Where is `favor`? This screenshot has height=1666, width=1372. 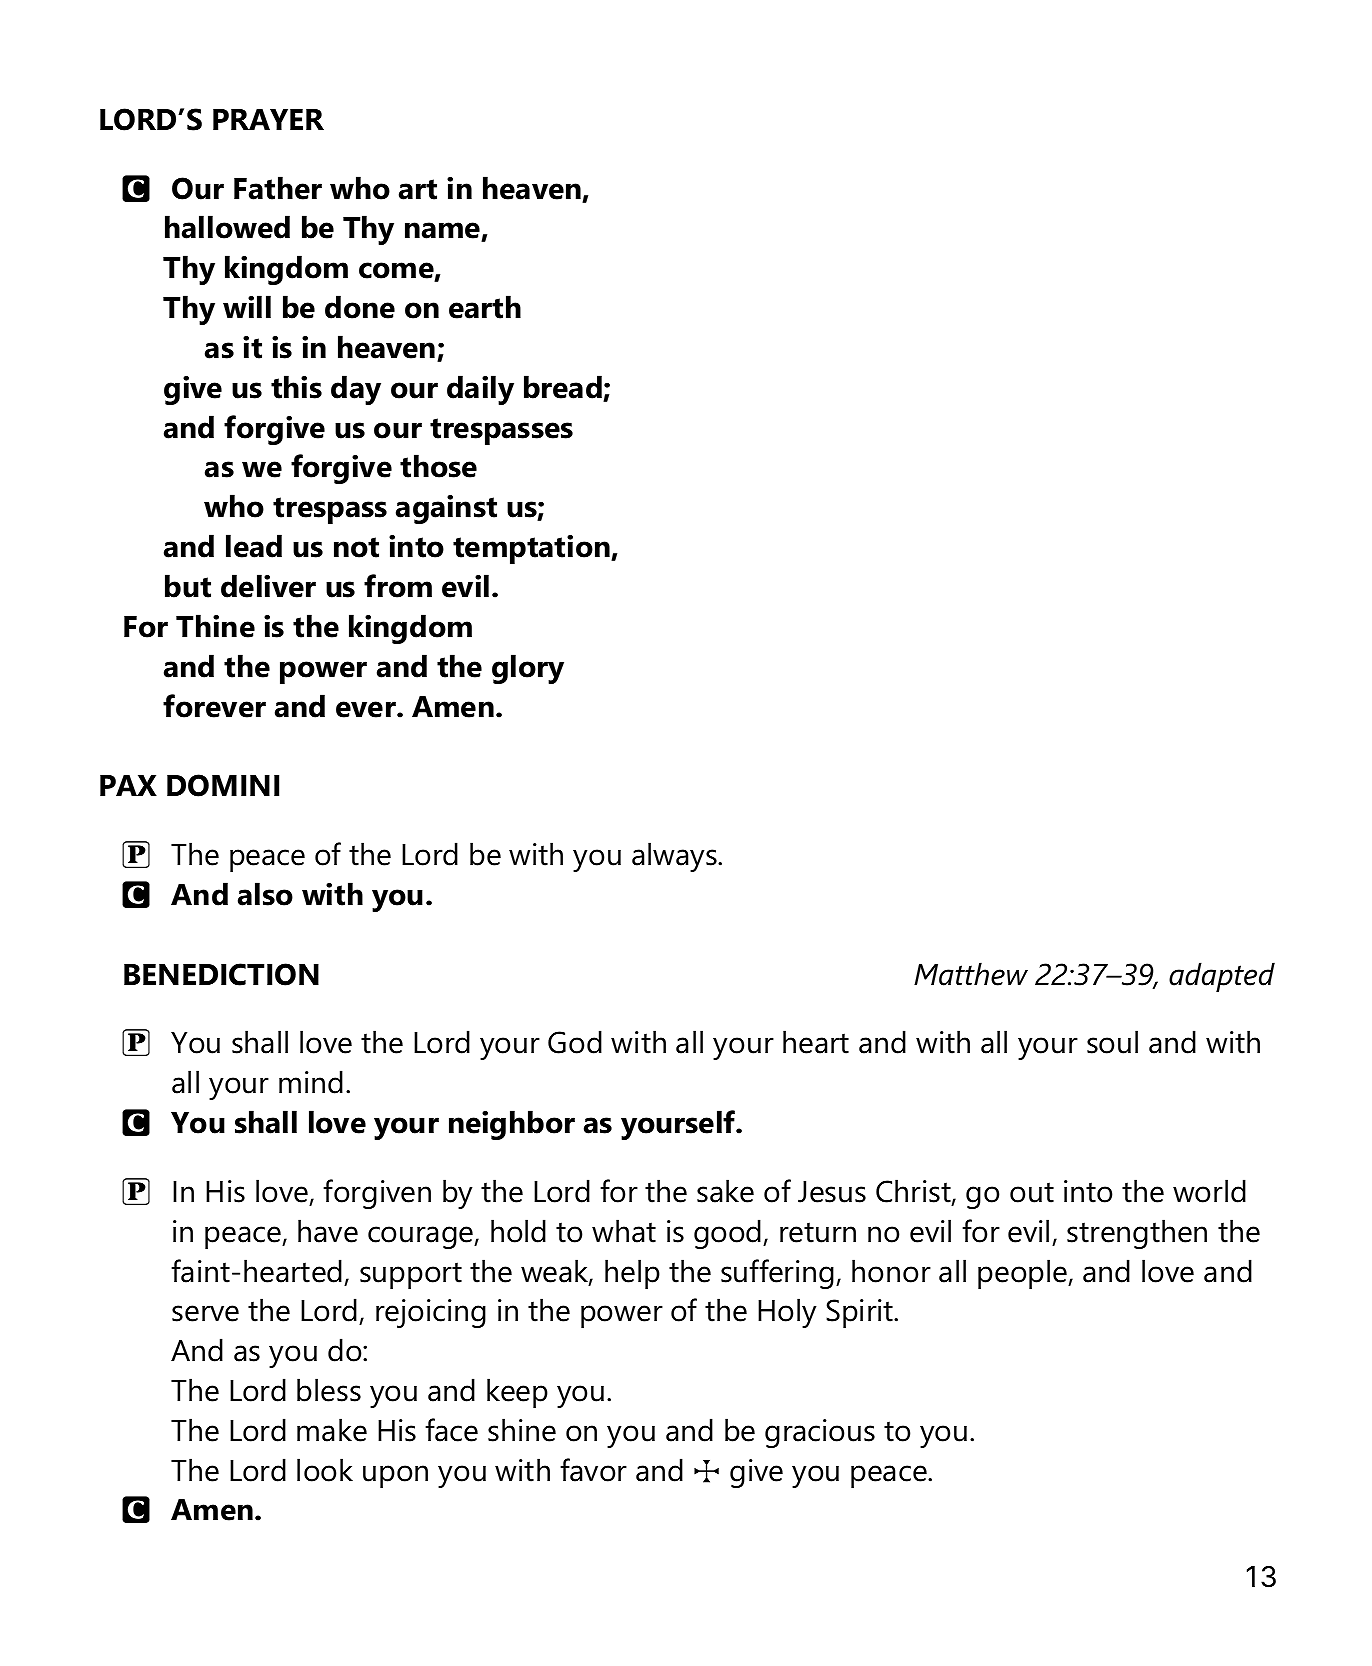 favor is located at coordinates (593, 1470).
